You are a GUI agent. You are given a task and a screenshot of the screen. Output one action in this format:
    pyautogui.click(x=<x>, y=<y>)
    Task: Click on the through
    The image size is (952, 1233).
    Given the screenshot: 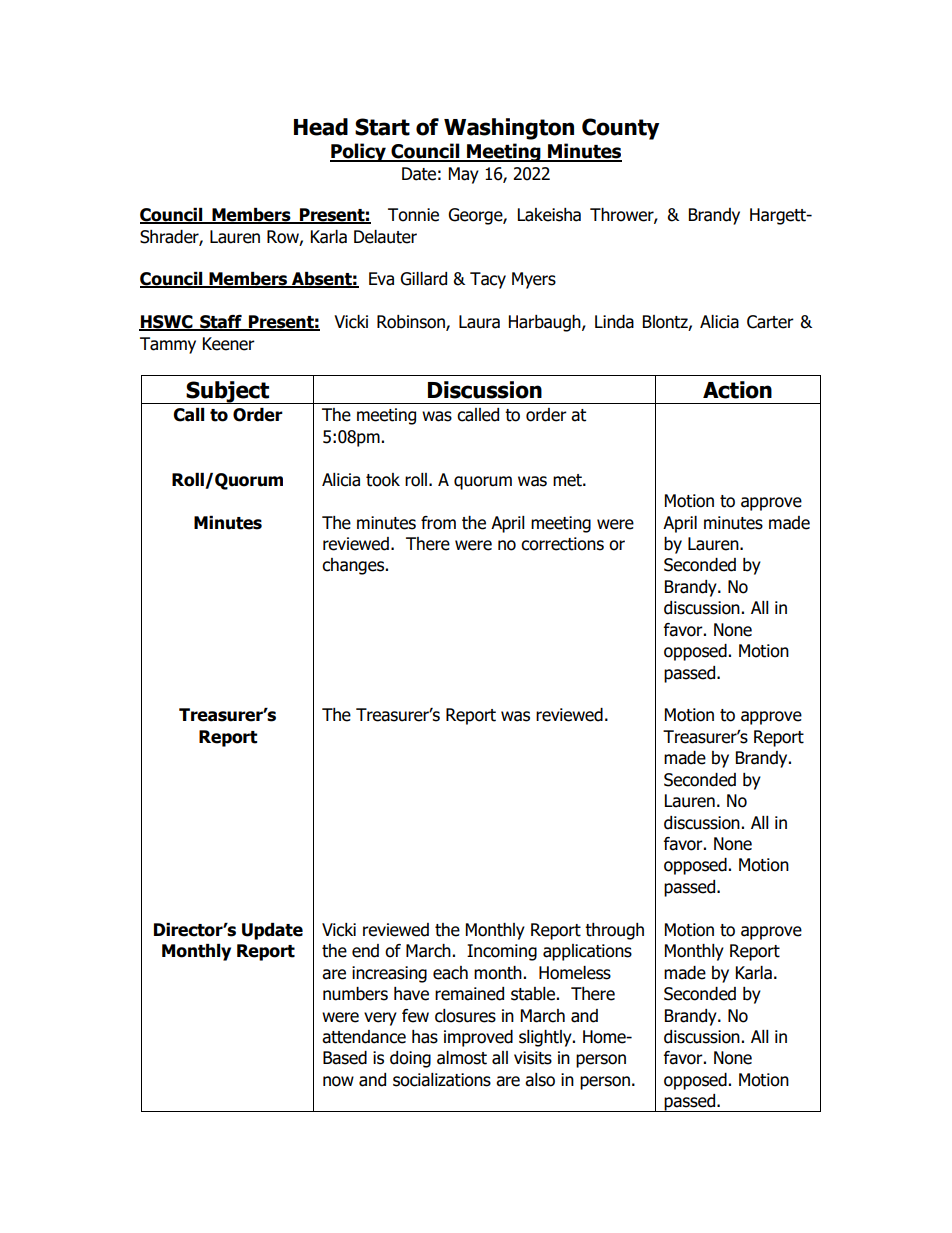 What is the action you would take?
    pyautogui.click(x=614, y=931)
